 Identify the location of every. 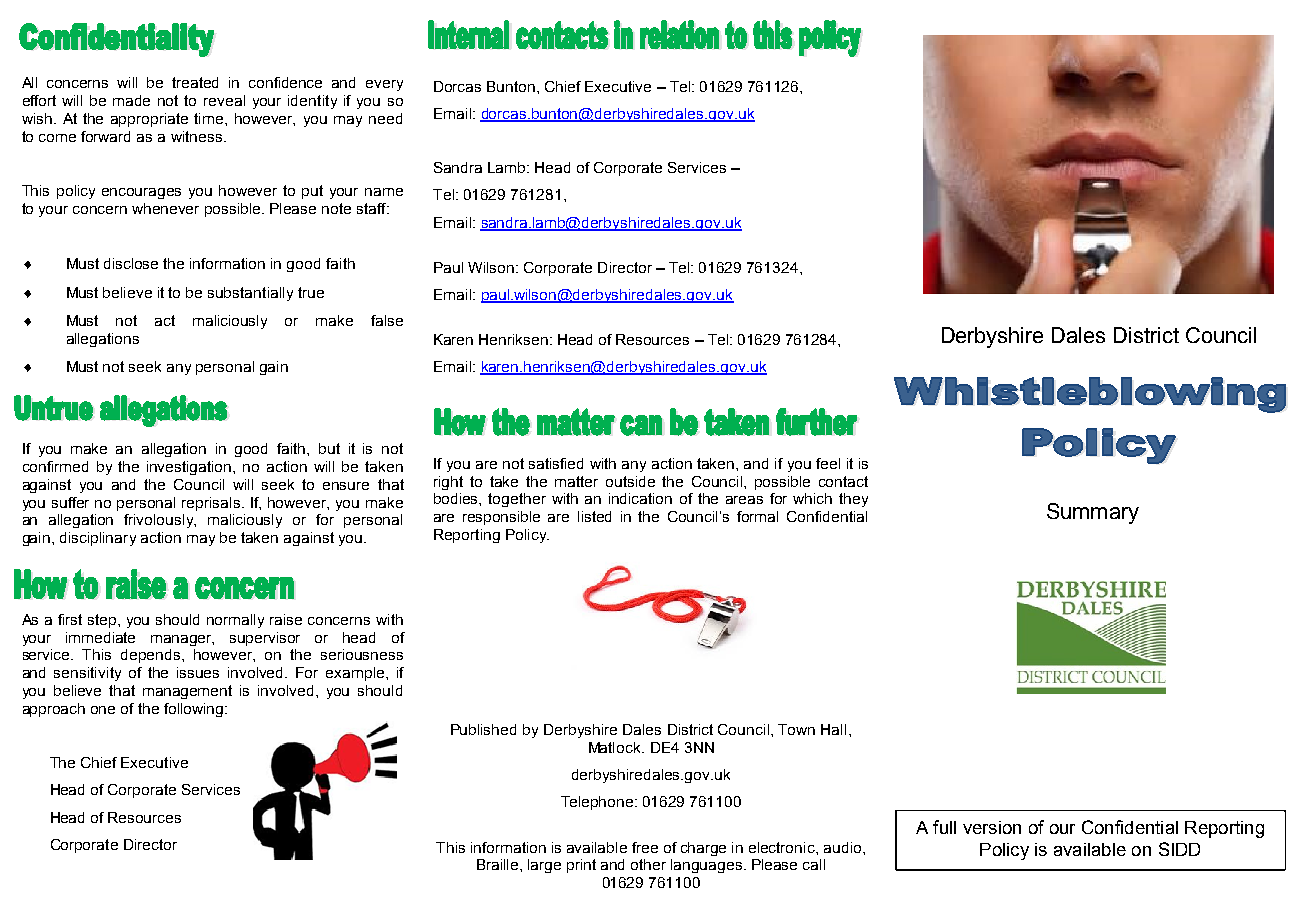
(384, 85).
